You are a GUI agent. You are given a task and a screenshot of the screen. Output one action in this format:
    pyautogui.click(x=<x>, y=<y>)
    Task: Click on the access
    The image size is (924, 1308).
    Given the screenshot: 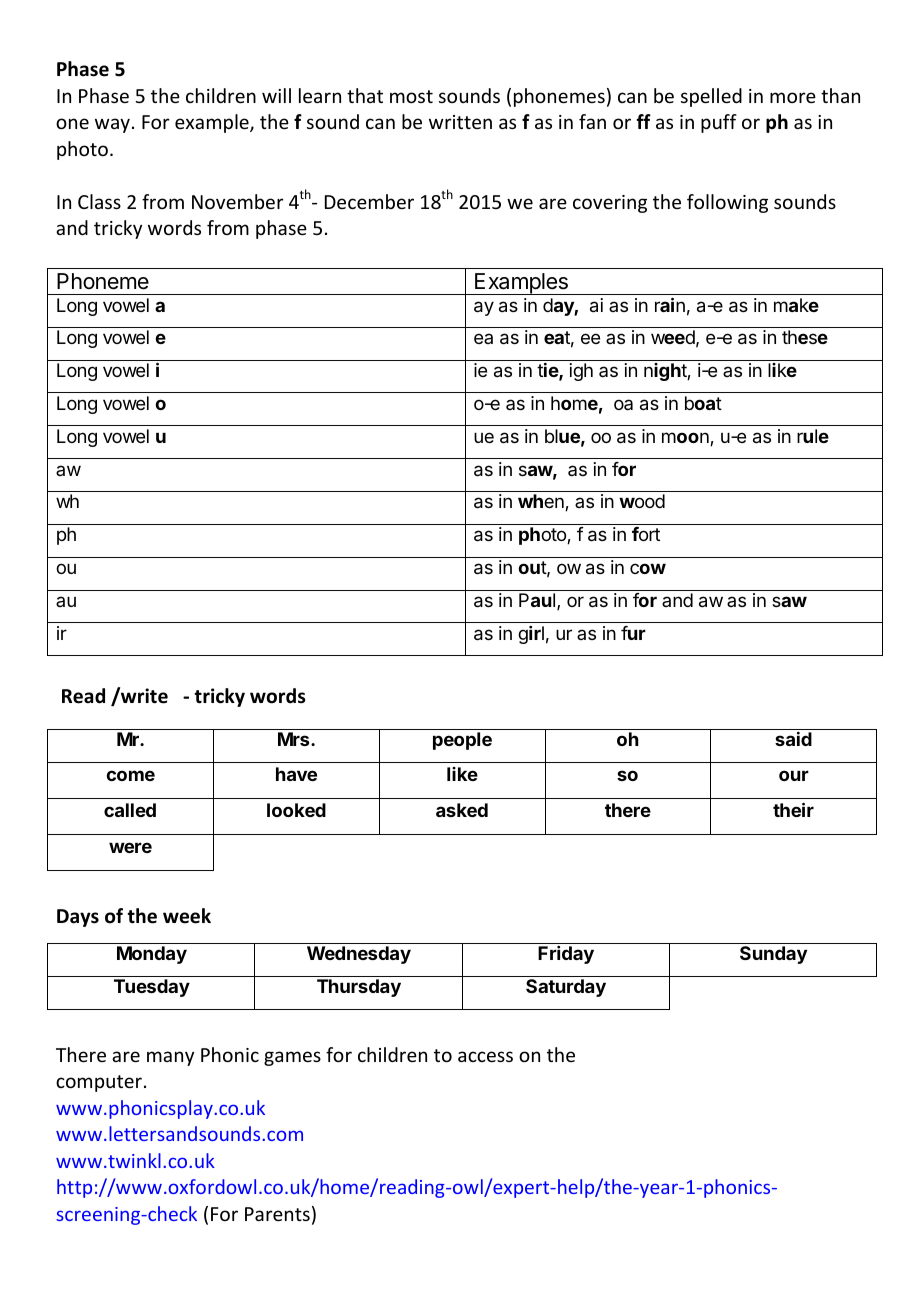 What is the action you would take?
    pyautogui.click(x=485, y=1056)
